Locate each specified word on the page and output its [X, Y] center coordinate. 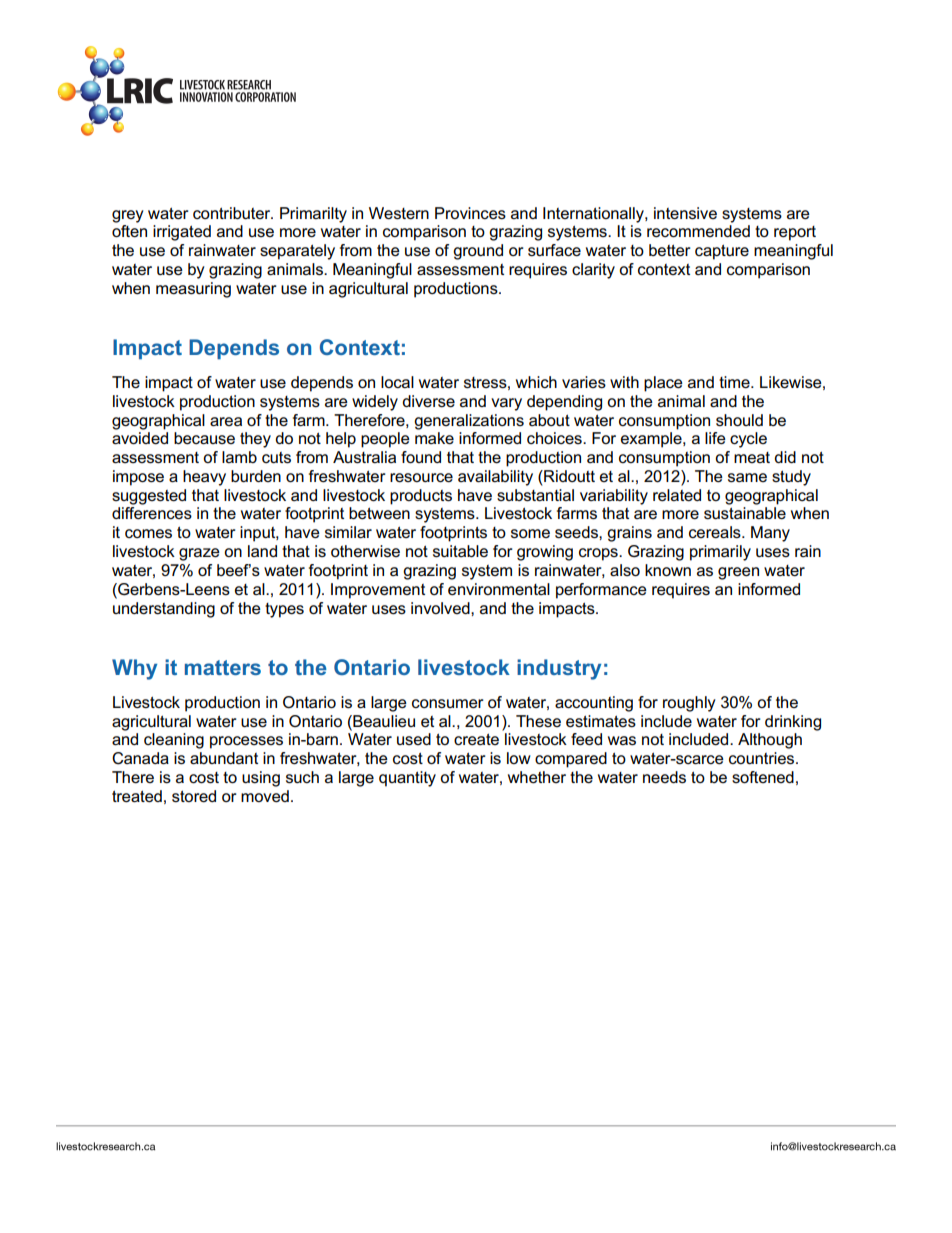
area [226, 421]
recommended [698, 231]
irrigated [182, 233]
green [738, 573]
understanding [164, 610]
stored [194, 796]
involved [441, 608]
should [739, 420]
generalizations [469, 422]
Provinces [470, 213]
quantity [407, 779]
